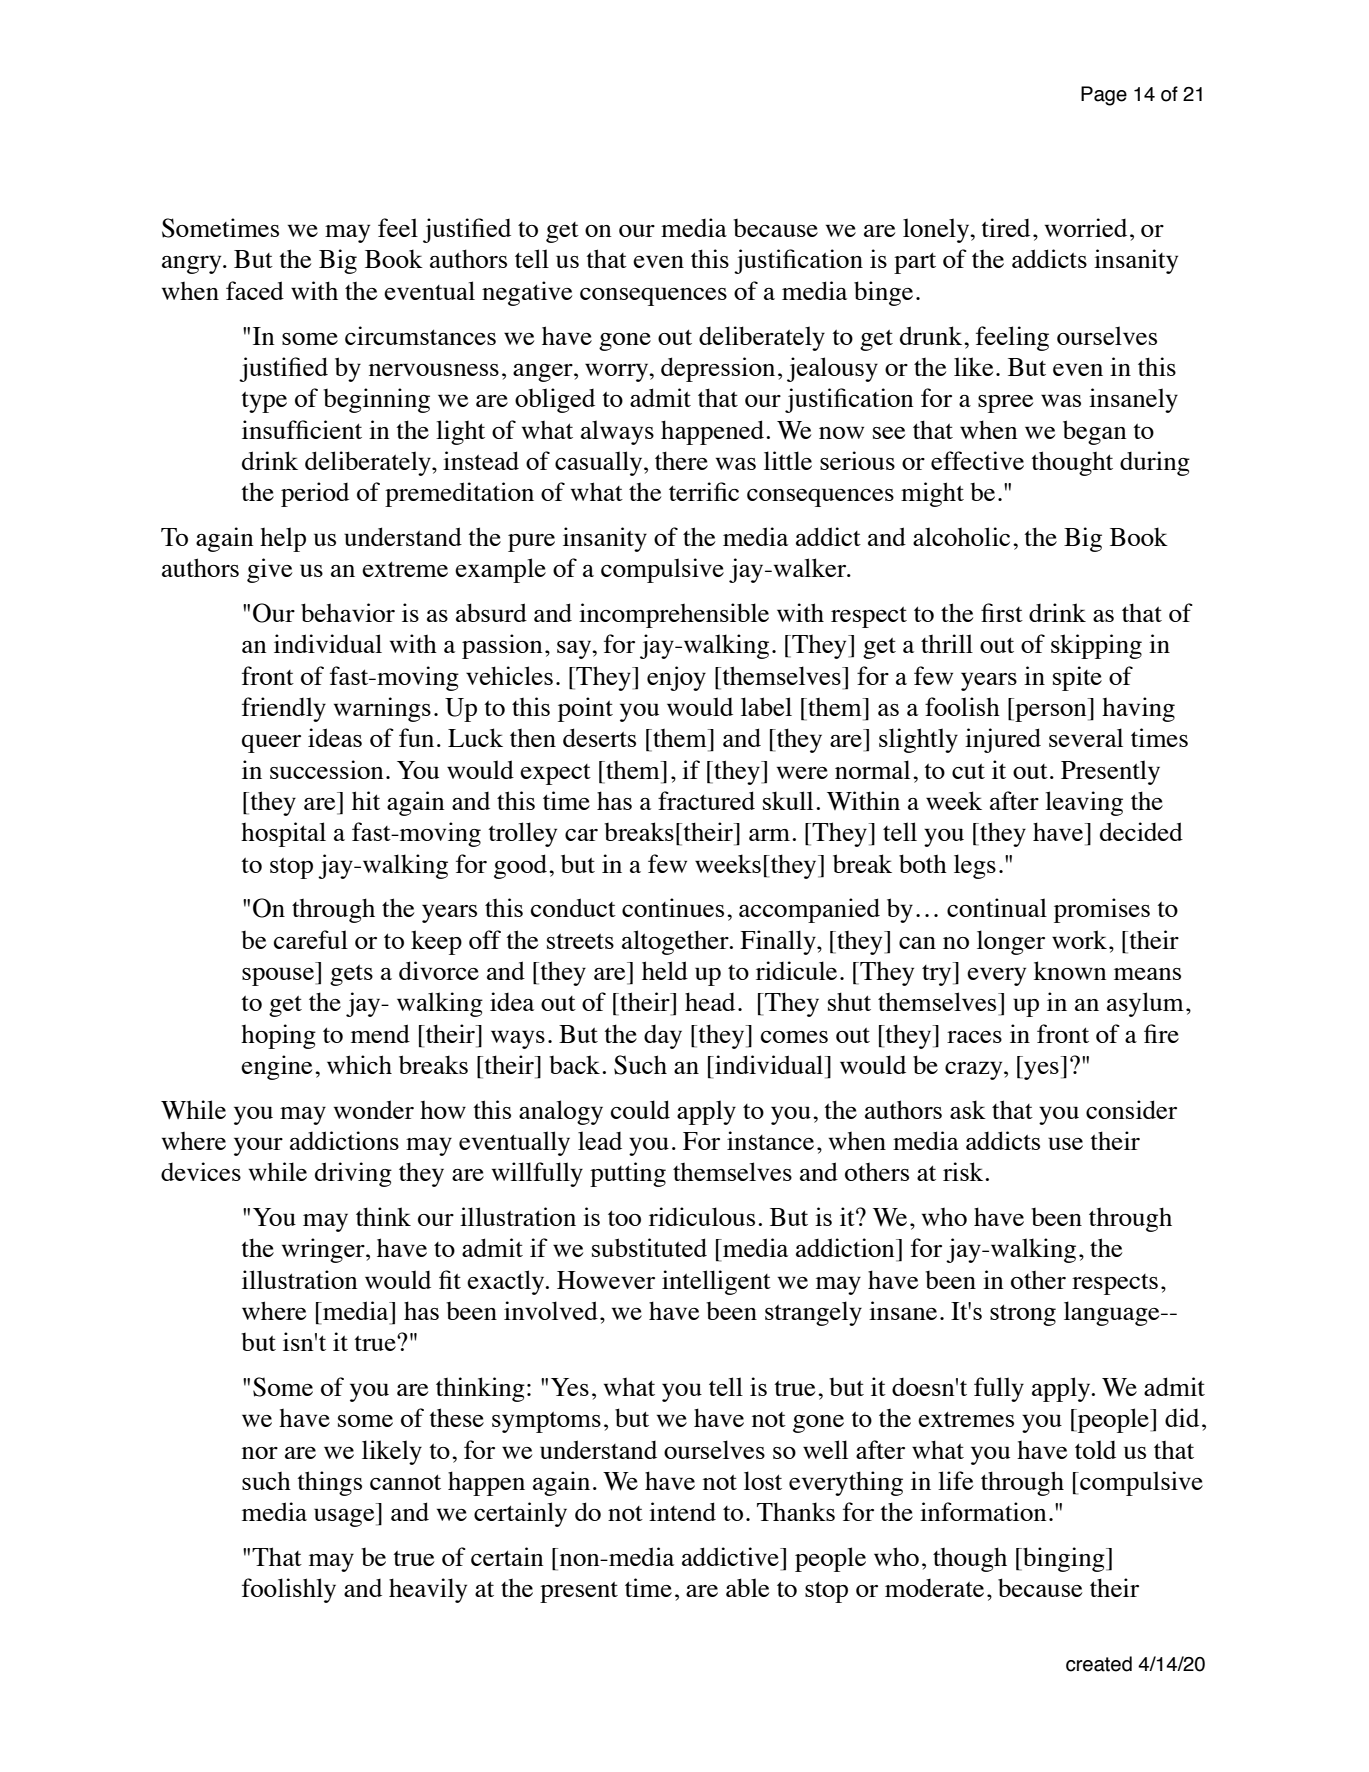 Image resolution: width=1369 pixels, height=1772 pixels. I want to click on able, so click(747, 1587).
